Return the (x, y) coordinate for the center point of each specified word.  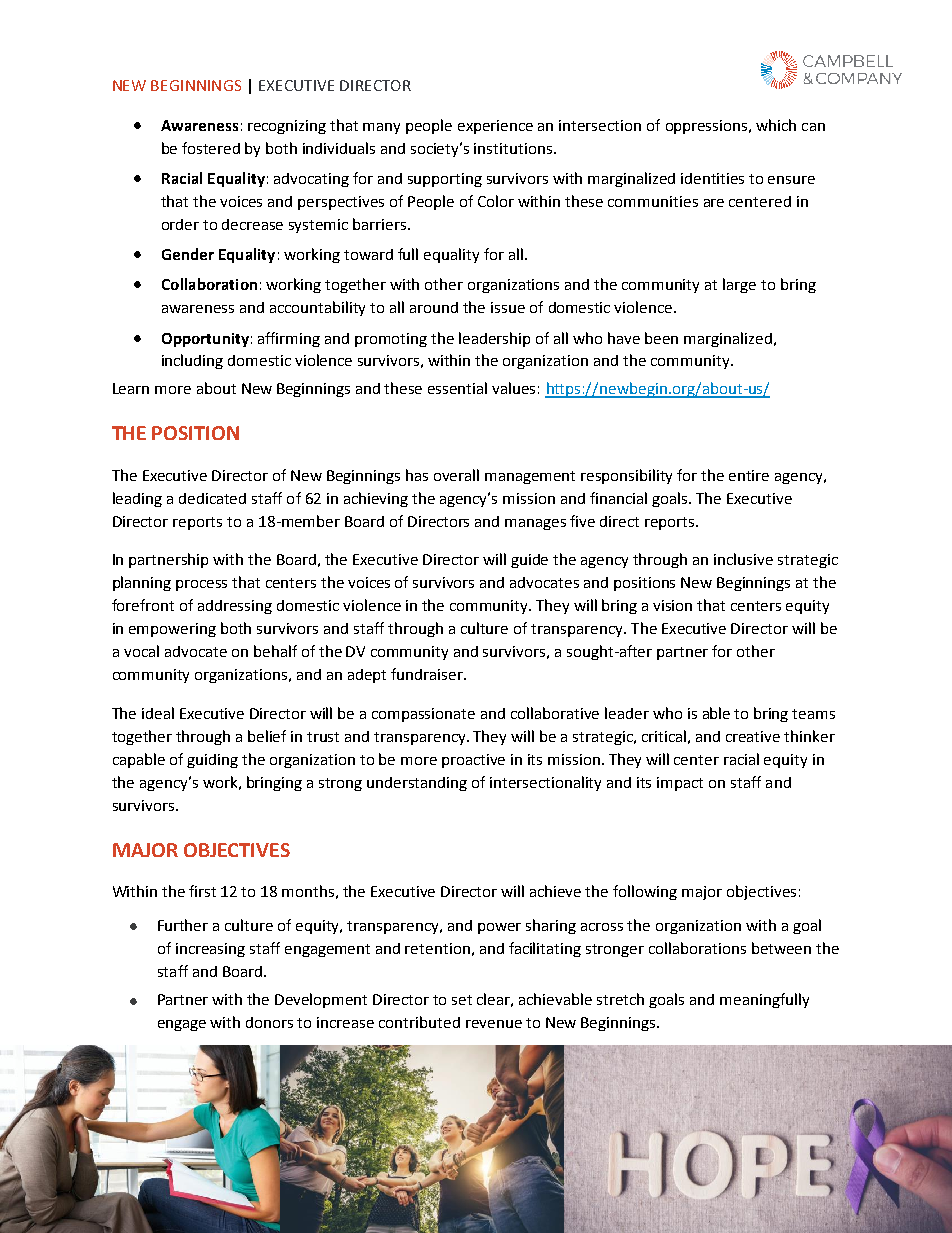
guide (529, 561)
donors (269, 1022)
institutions (513, 148)
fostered (211, 148)
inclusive (743, 559)
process (201, 585)
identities (712, 178)
